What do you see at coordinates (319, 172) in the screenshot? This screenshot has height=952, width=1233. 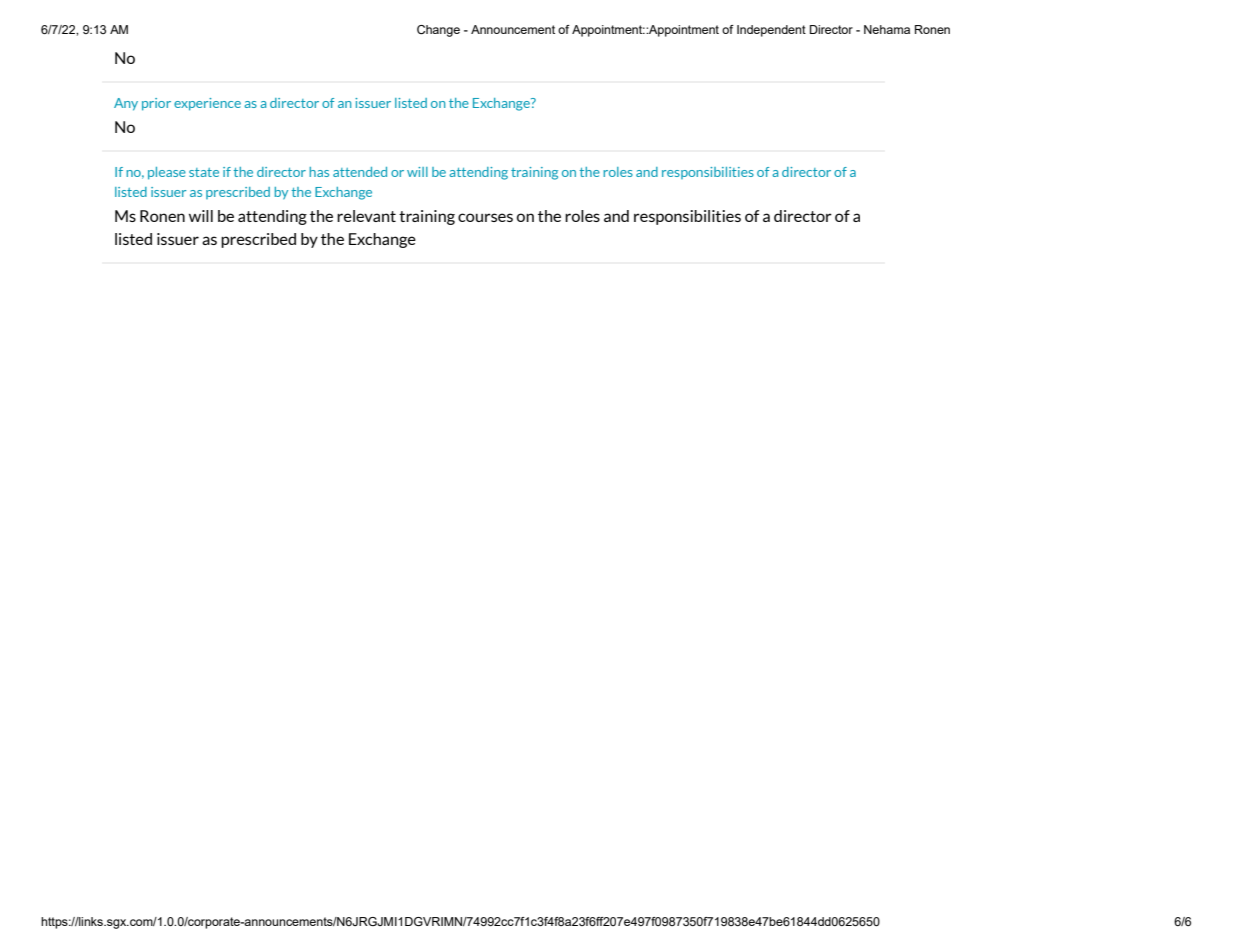 I see `has` at bounding box center [319, 172].
